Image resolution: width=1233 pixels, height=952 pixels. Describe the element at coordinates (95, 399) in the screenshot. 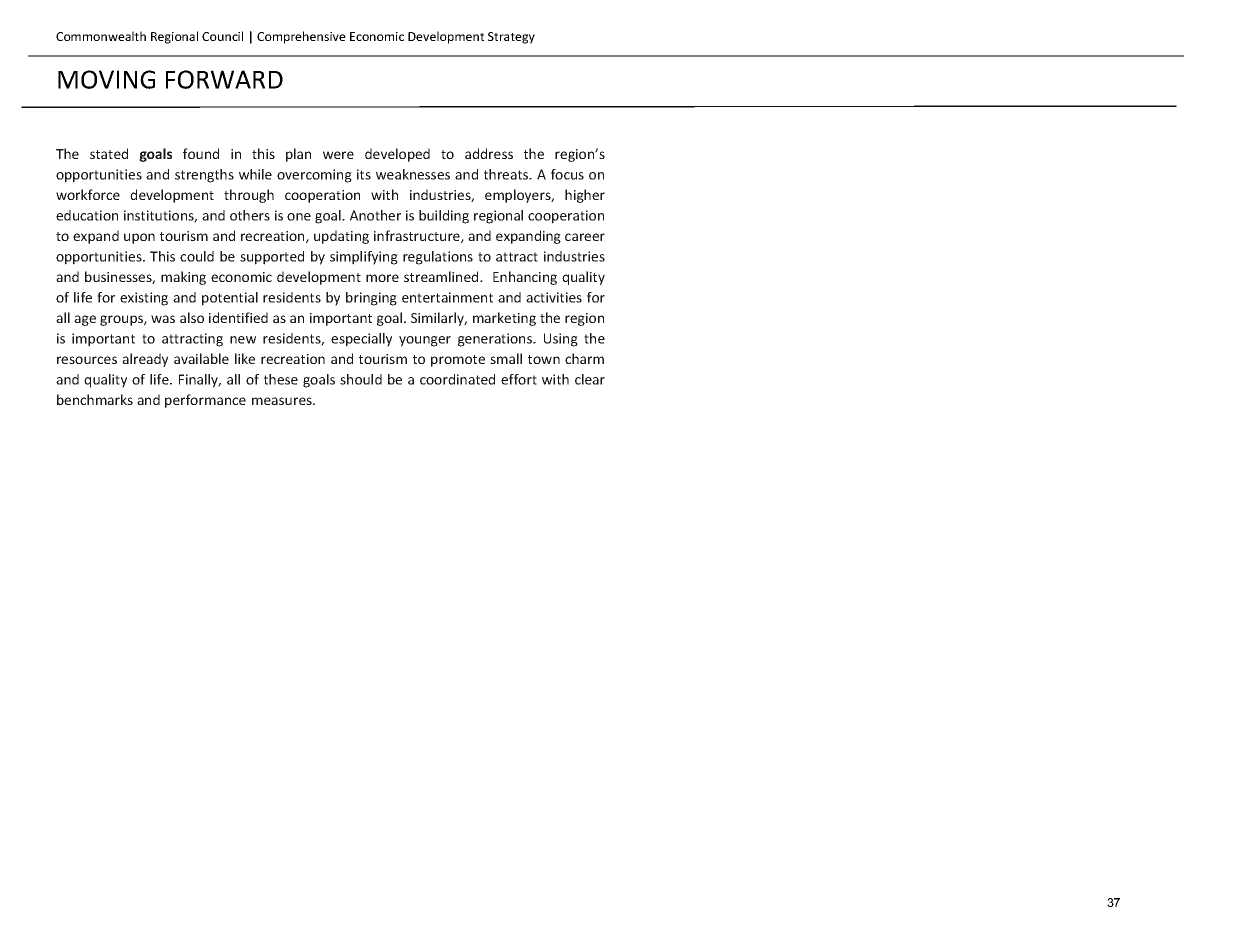

I see `benchmarks` at that location.
